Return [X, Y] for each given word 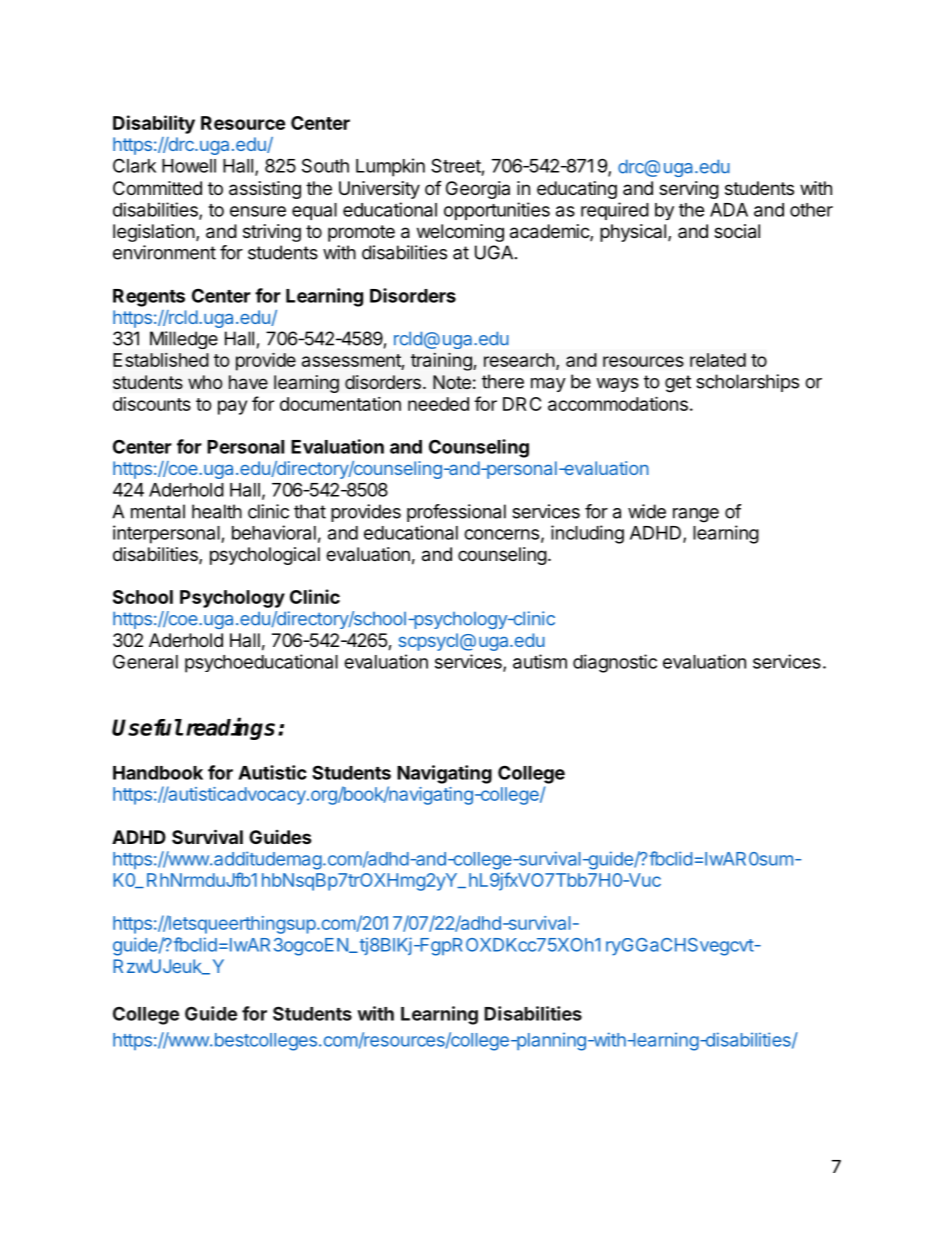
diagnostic [615, 663]
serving [689, 190]
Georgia [478, 190]
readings [230, 728]
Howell [189, 166]
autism [540, 661]
